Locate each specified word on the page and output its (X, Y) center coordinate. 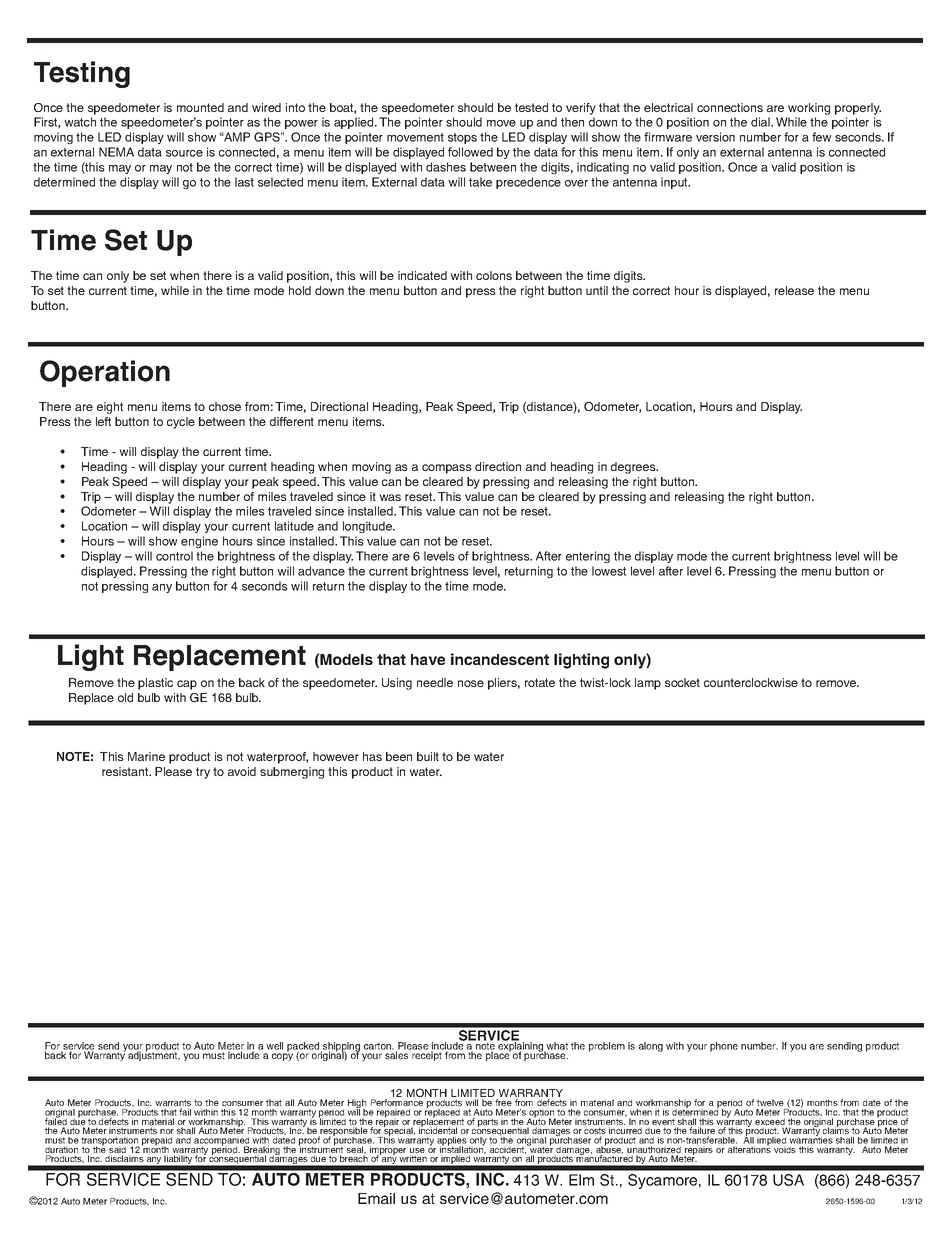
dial (761, 122)
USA (788, 1180)
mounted (200, 107)
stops (462, 138)
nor (167, 1131)
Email (376, 1198)
